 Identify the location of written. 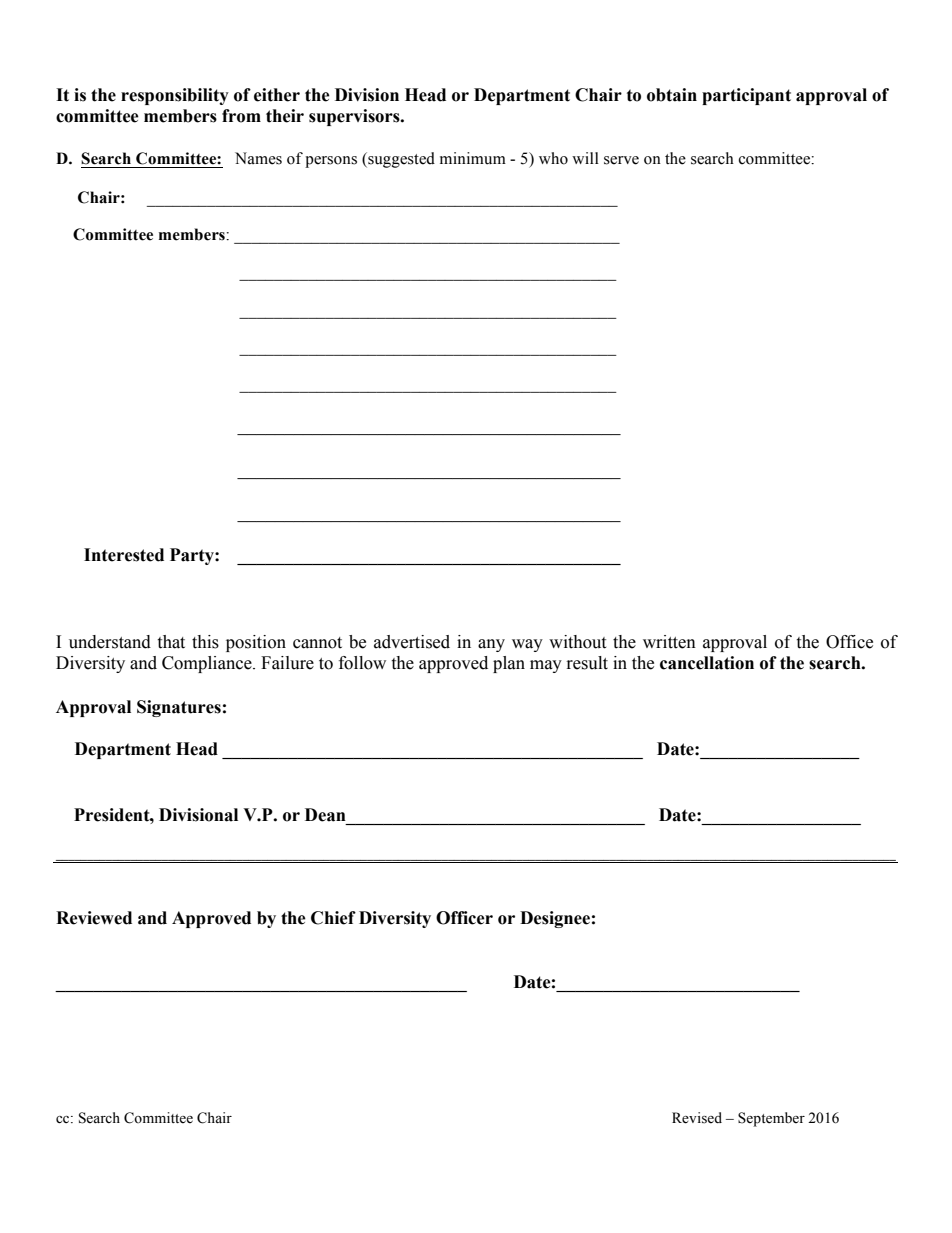
(669, 642).
